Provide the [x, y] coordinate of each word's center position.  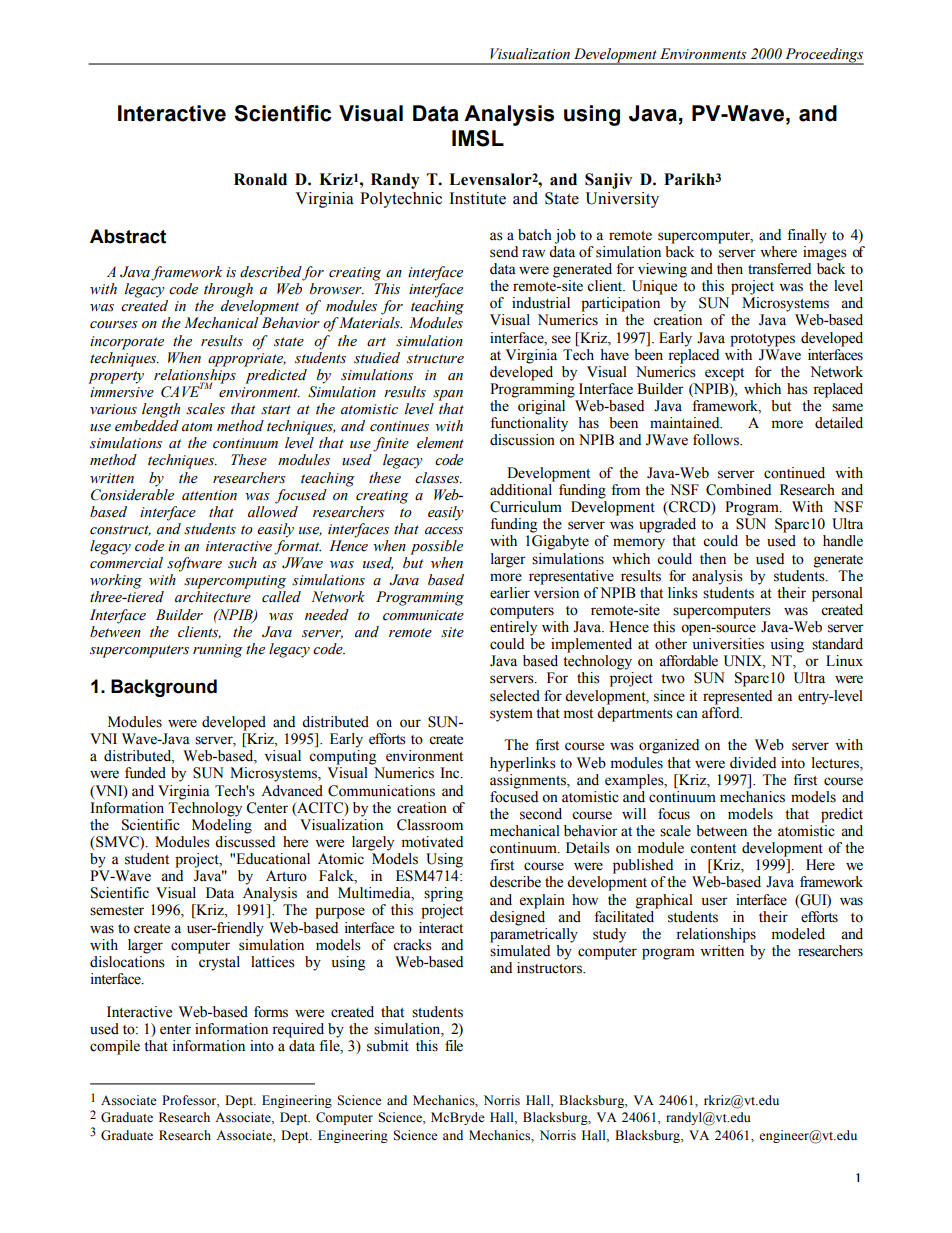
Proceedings [823, 56]
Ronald [260, 179]
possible [436, 547]
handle [843, 541]
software [194, 564]
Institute [477, 198]
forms [271, 1012]
